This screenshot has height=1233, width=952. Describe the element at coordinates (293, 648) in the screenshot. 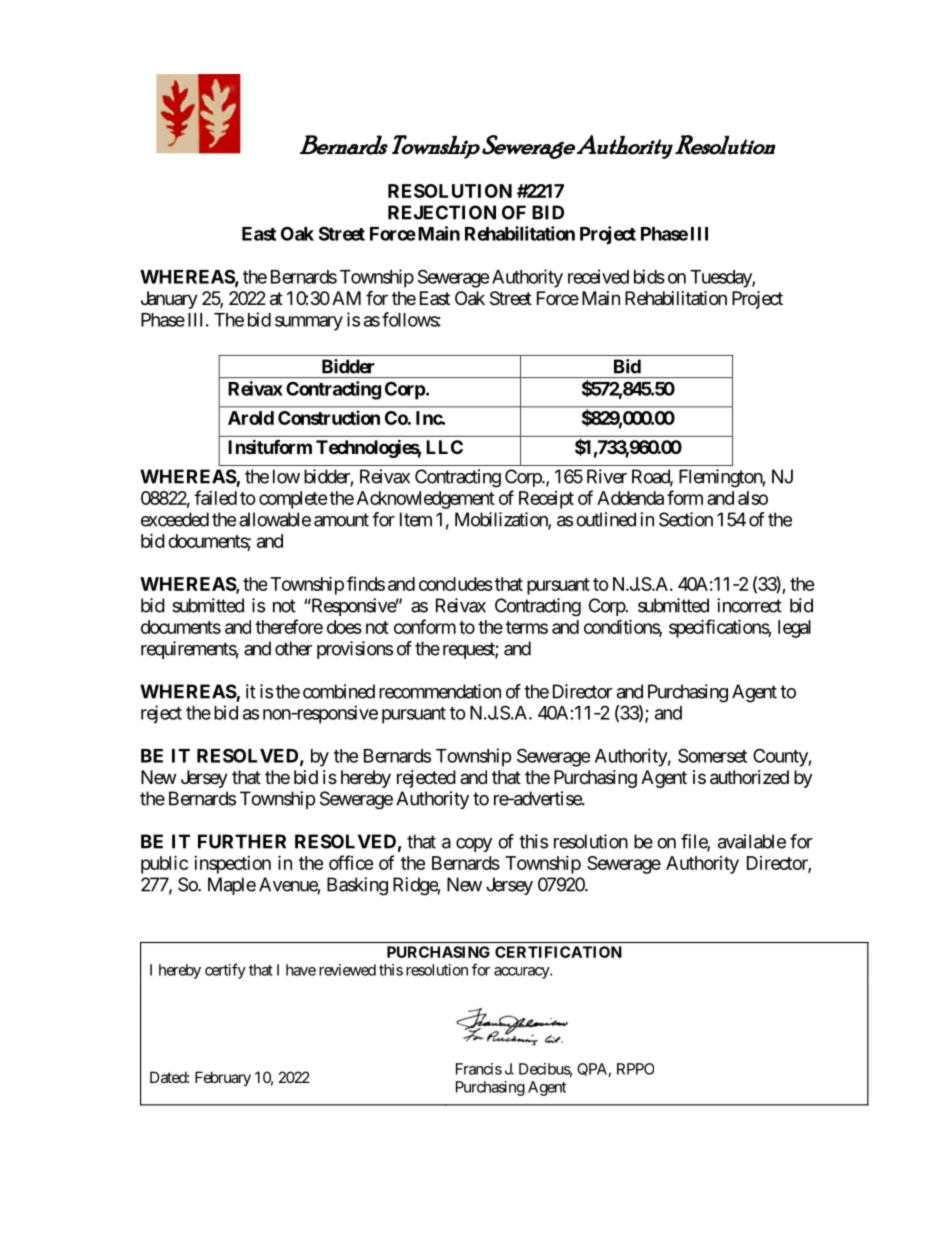

I see `other` at that location.
